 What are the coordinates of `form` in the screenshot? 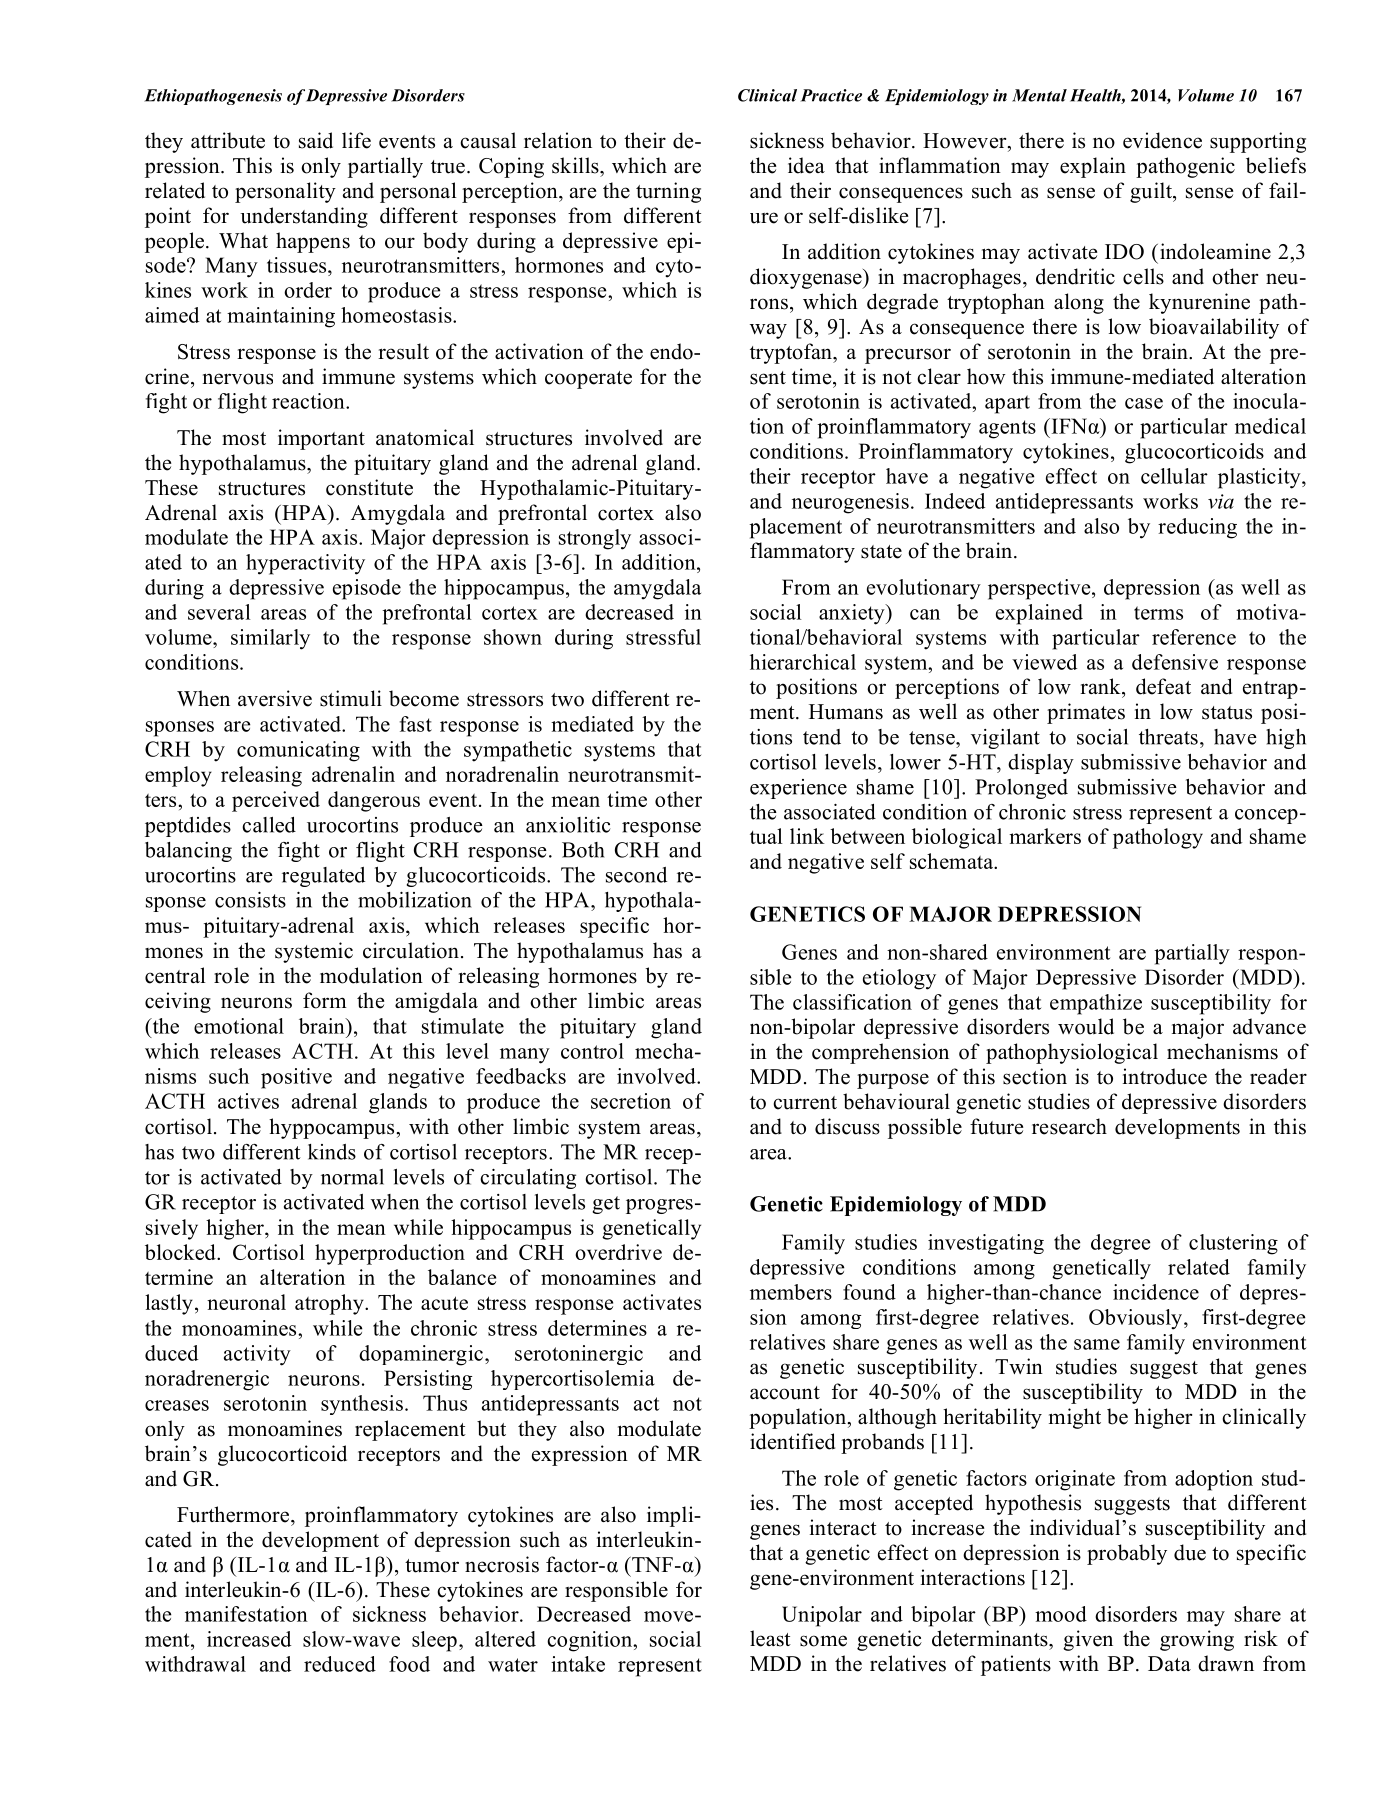 It's located at (325, 1000).
